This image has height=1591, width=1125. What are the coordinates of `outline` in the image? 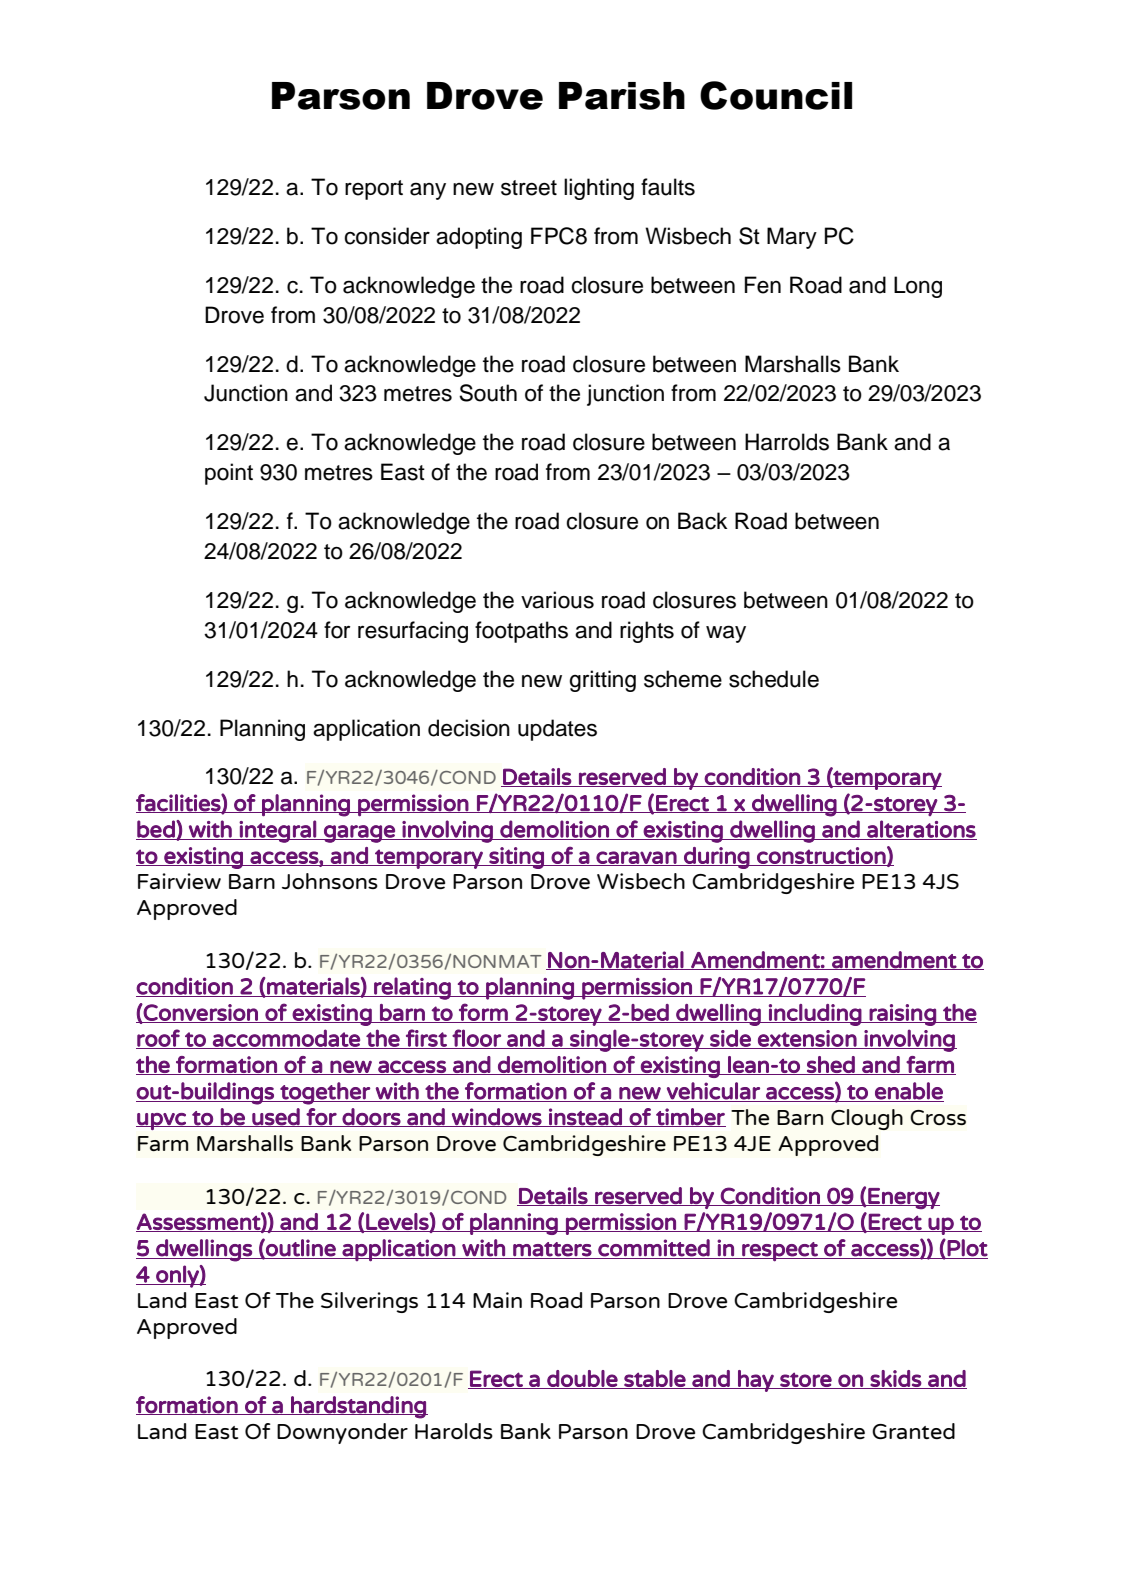 It's located at (300, 1248).
